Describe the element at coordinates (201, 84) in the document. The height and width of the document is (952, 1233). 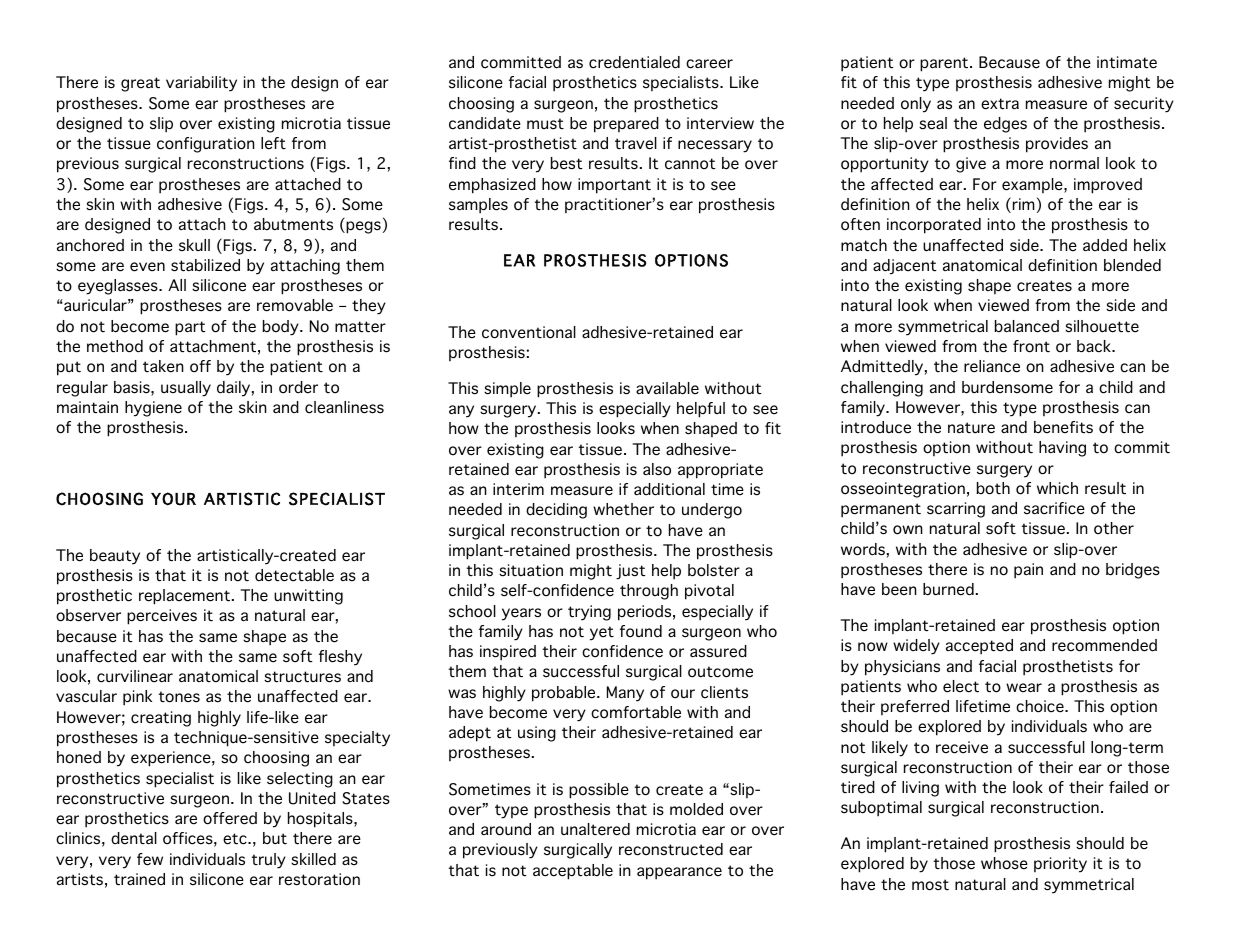
I see `variability` at that location.
